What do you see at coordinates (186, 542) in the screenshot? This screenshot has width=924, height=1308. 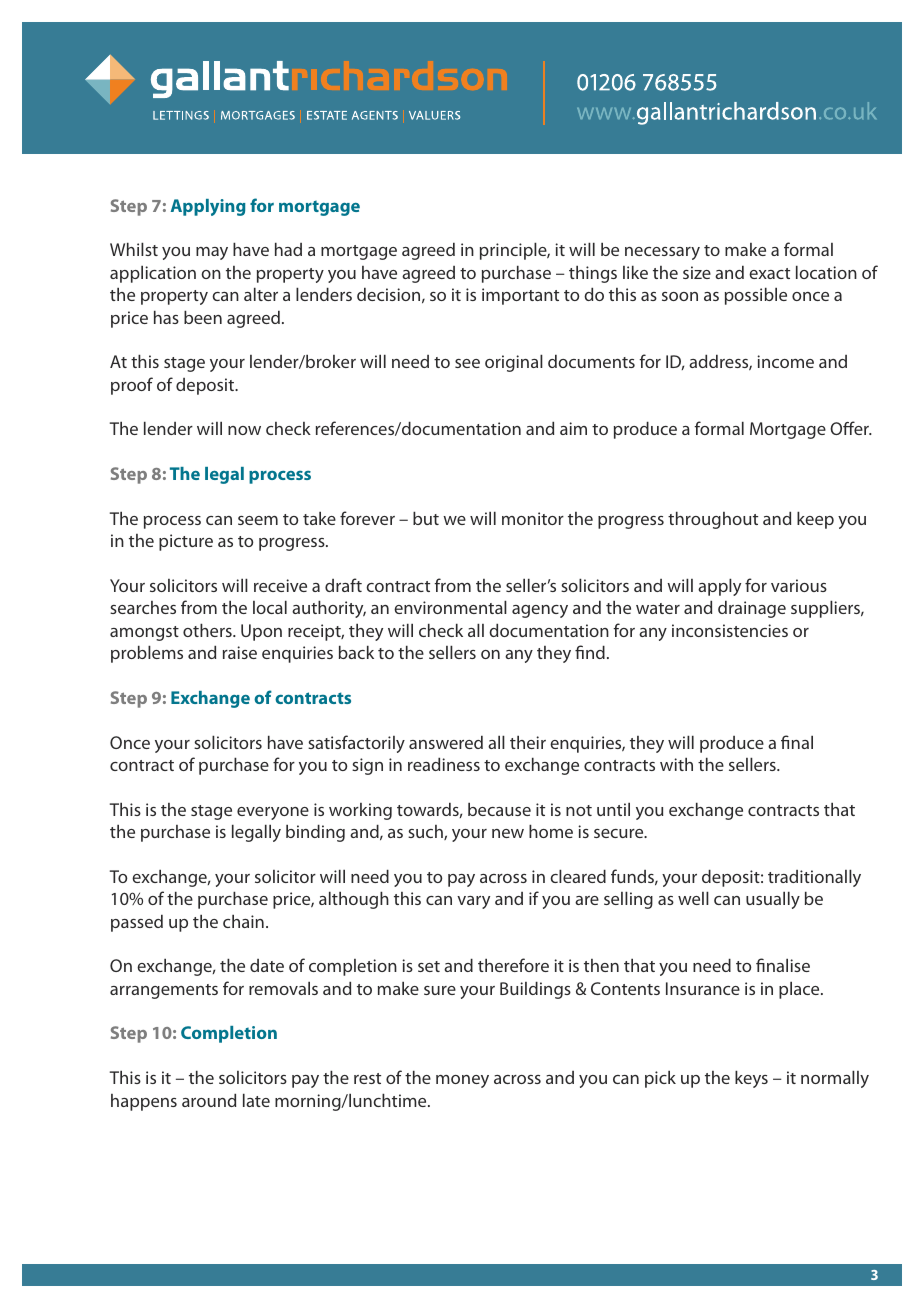 I see `picture` at bounding box center [186, 542].
